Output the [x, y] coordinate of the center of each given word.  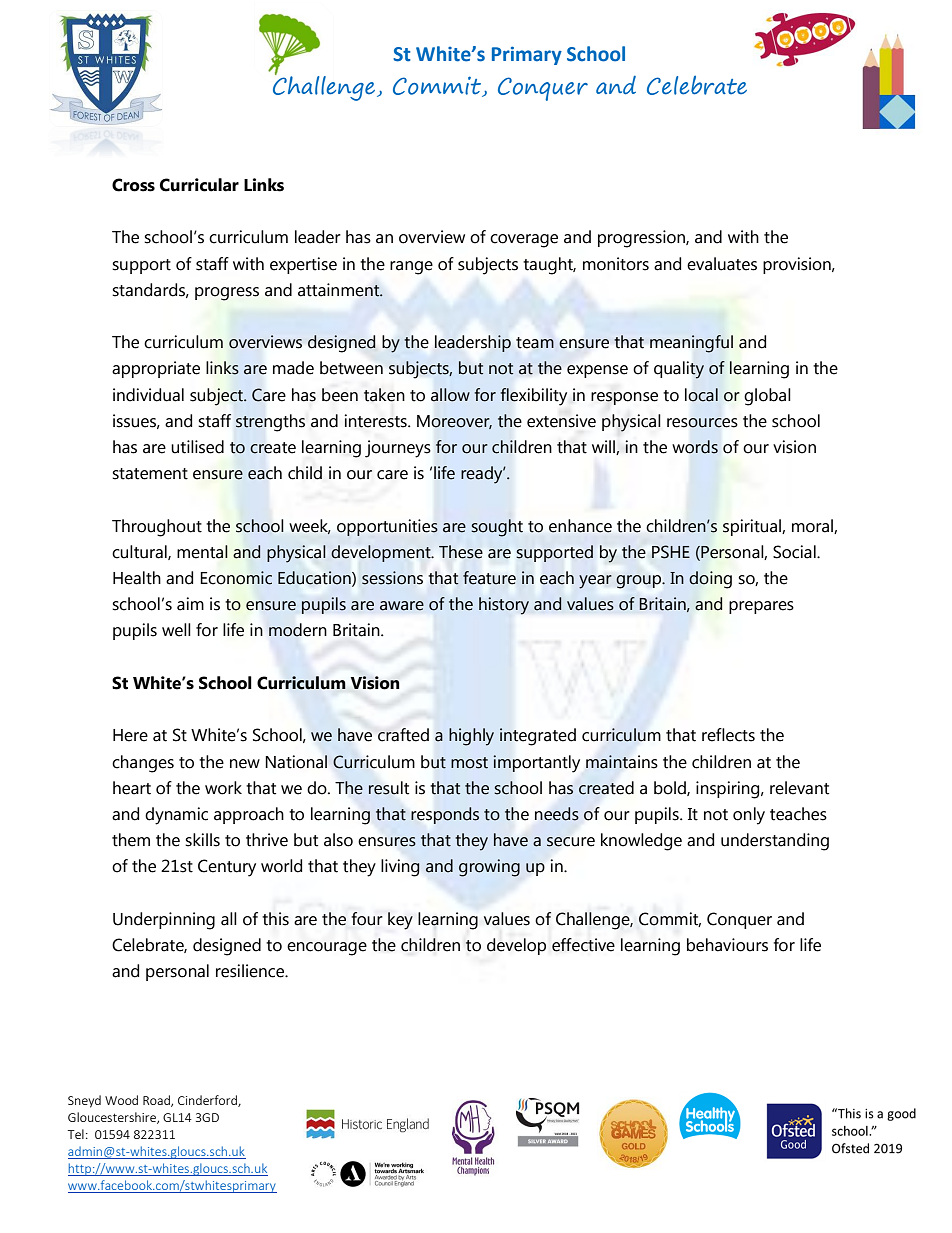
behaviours [727, 945]
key [400, 921]
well [176, 630]
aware [402, 606]
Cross [133, 185]
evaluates [722, 264]
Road [157, 1101]
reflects [728, 735]
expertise [303, 265]
